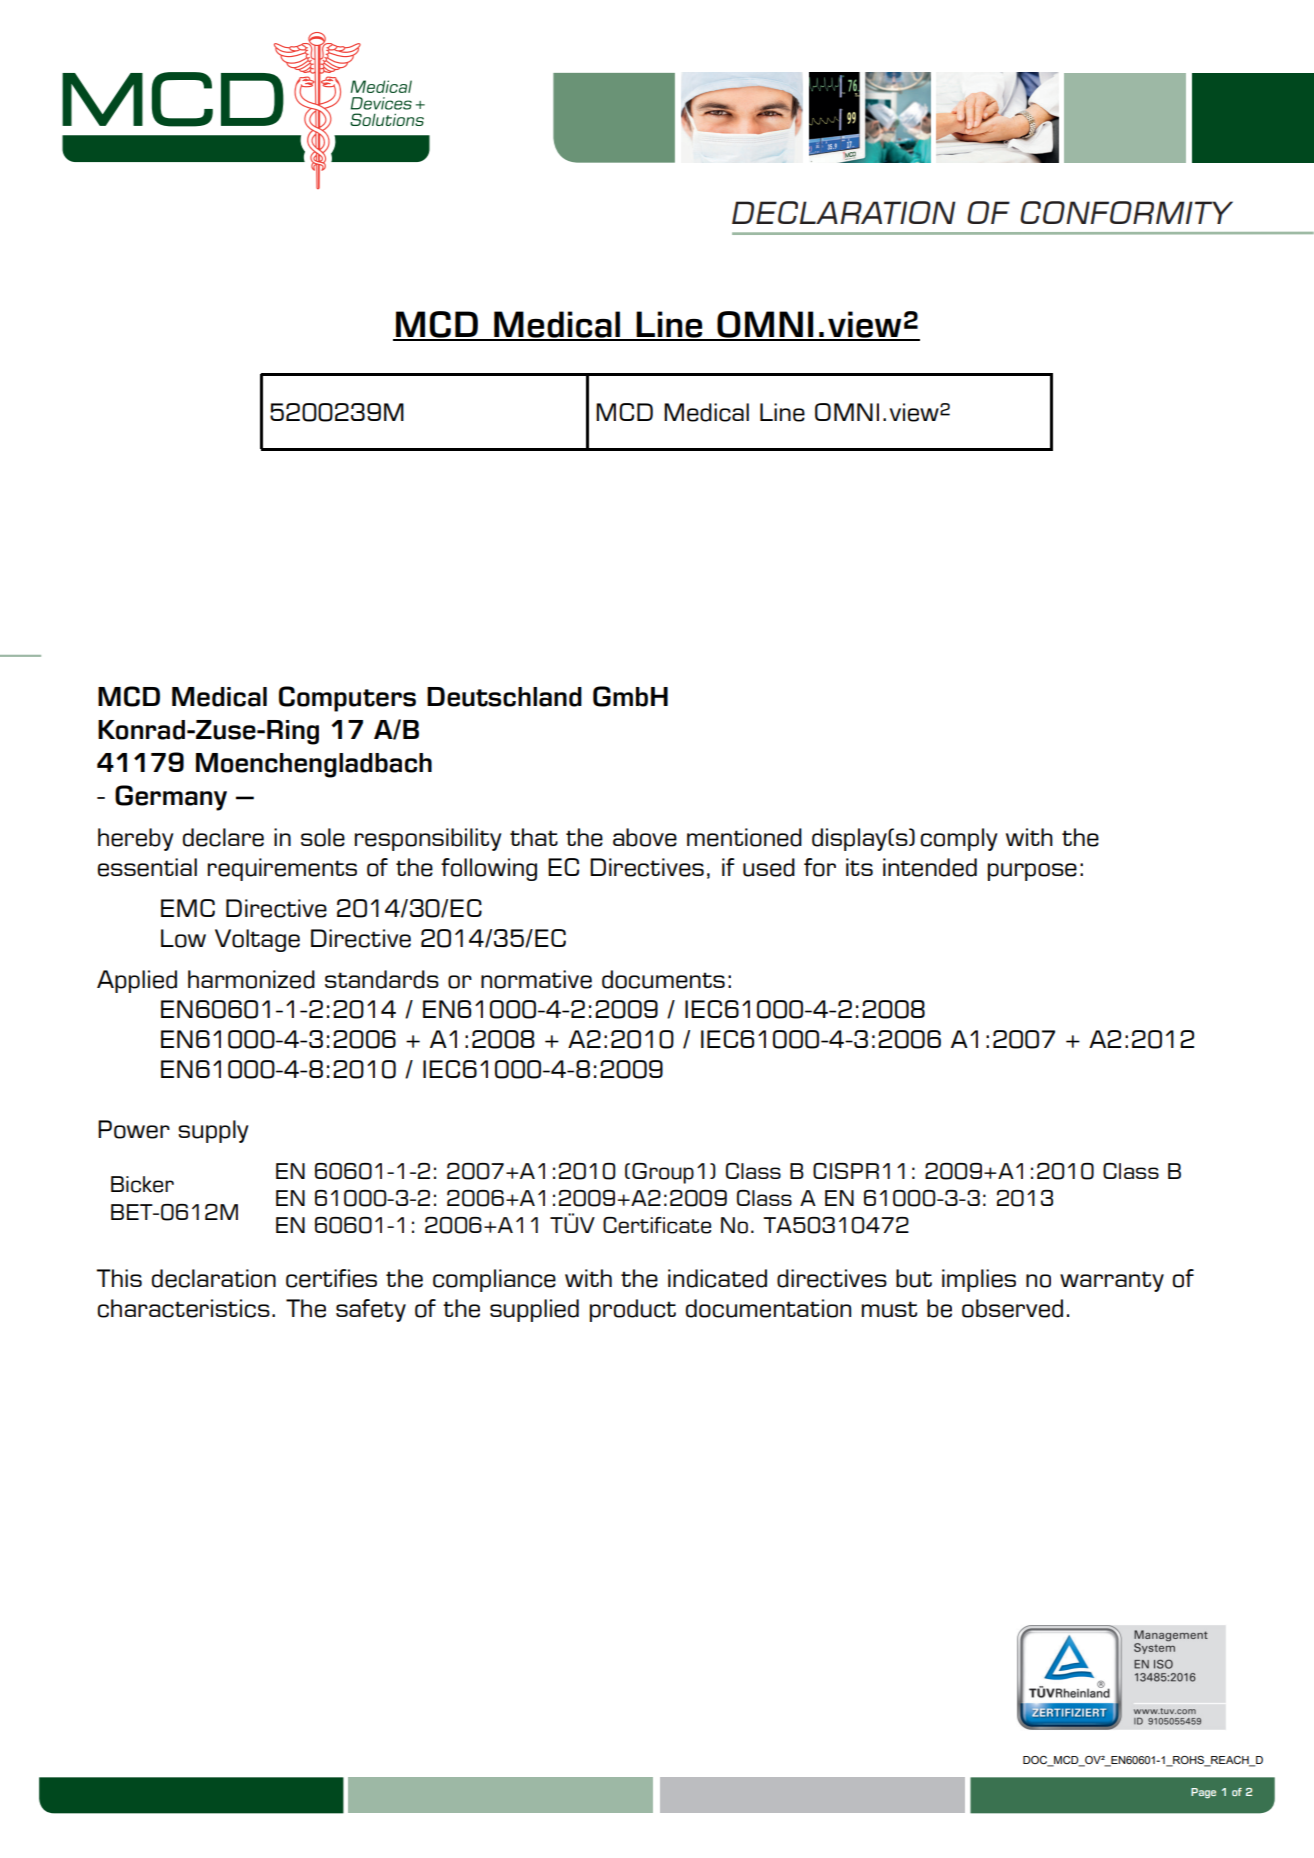  Describe the element at coordinates (657, 1225) in the screenshot. I see `Certificate` at that location.
